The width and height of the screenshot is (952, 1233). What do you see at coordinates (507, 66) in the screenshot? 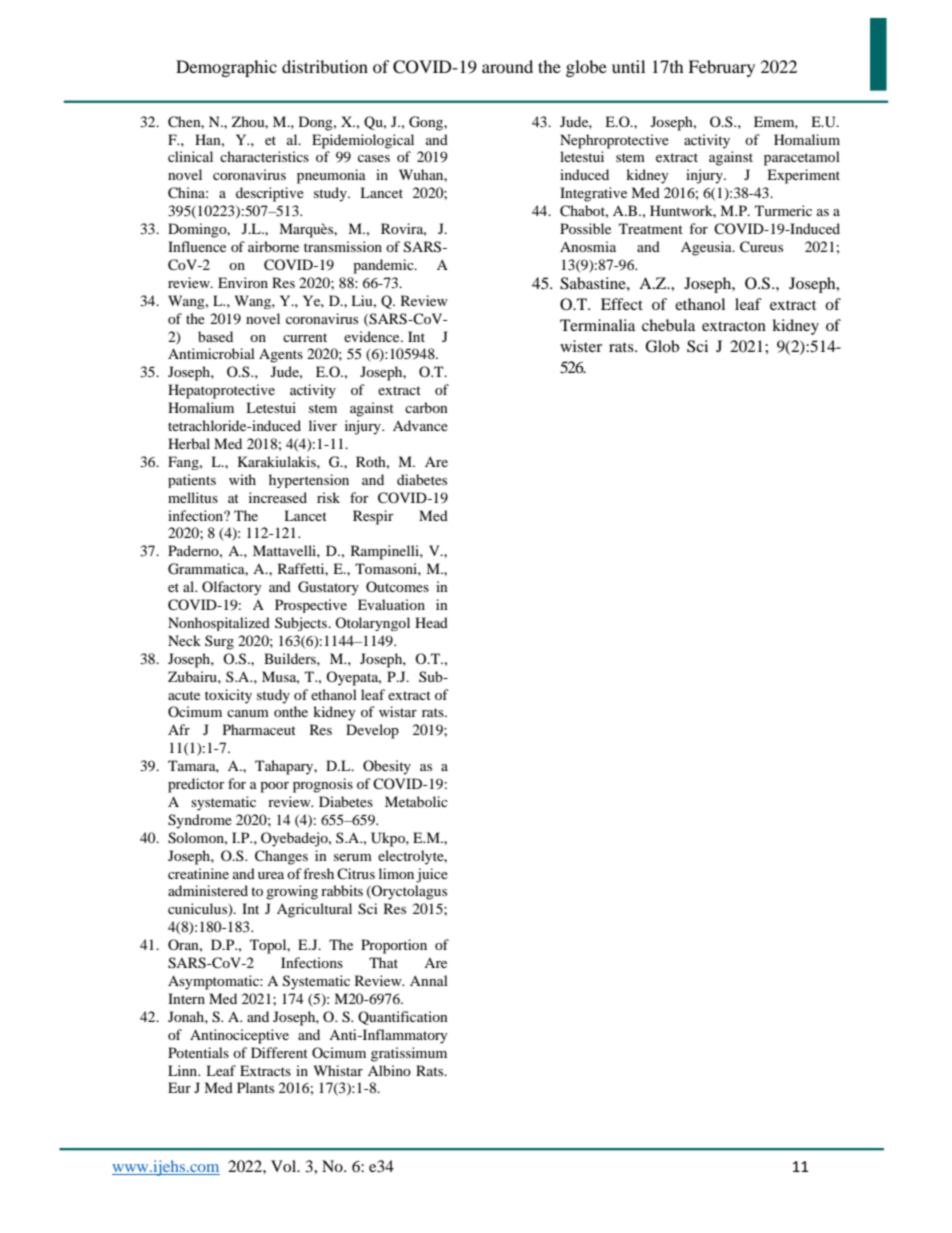
I see `around` at bounding box center [507, 66].
